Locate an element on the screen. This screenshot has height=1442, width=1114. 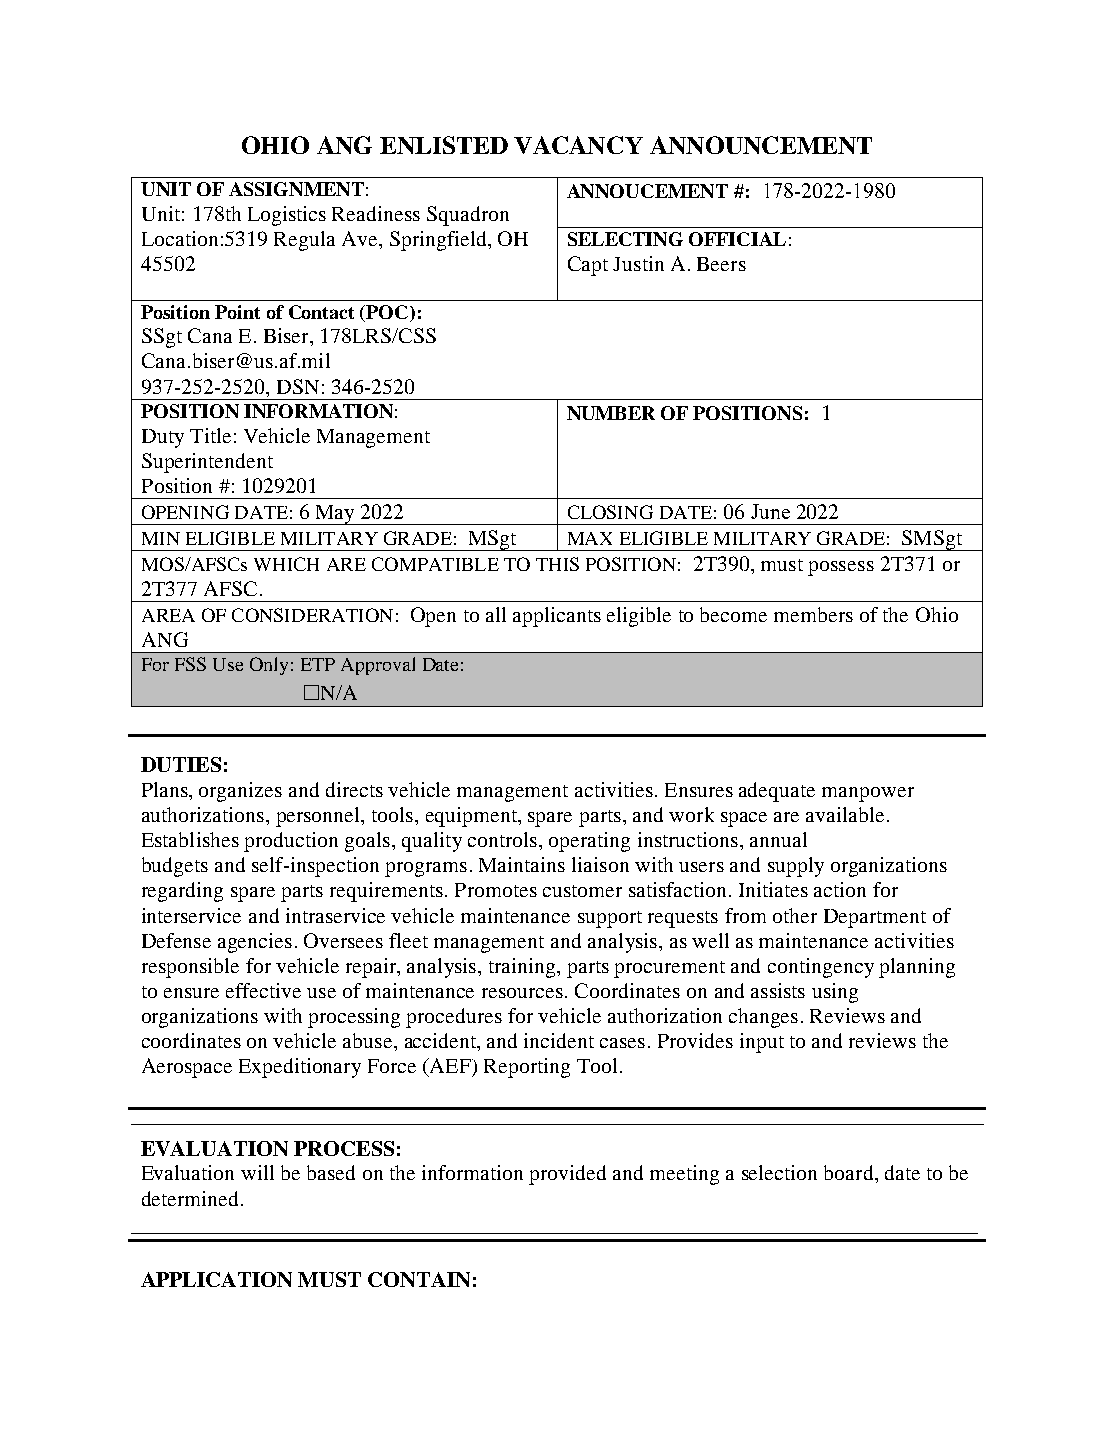
provided is located at coordinates (567, 1175).
